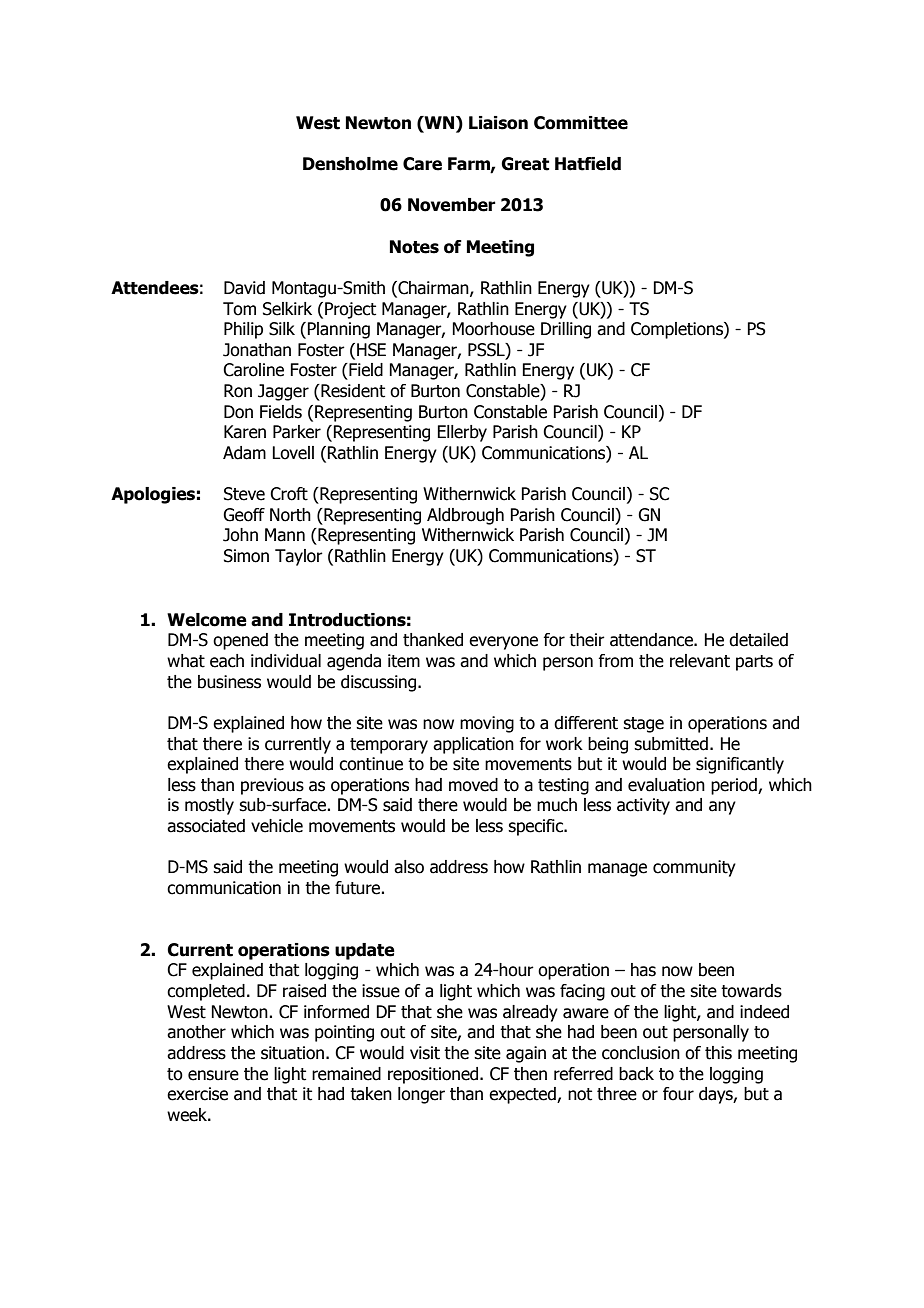 The height and width of the image is (1308, 924). Describe the element at coordinates (253, 370) in the image. I see `Caroline` at that location.
